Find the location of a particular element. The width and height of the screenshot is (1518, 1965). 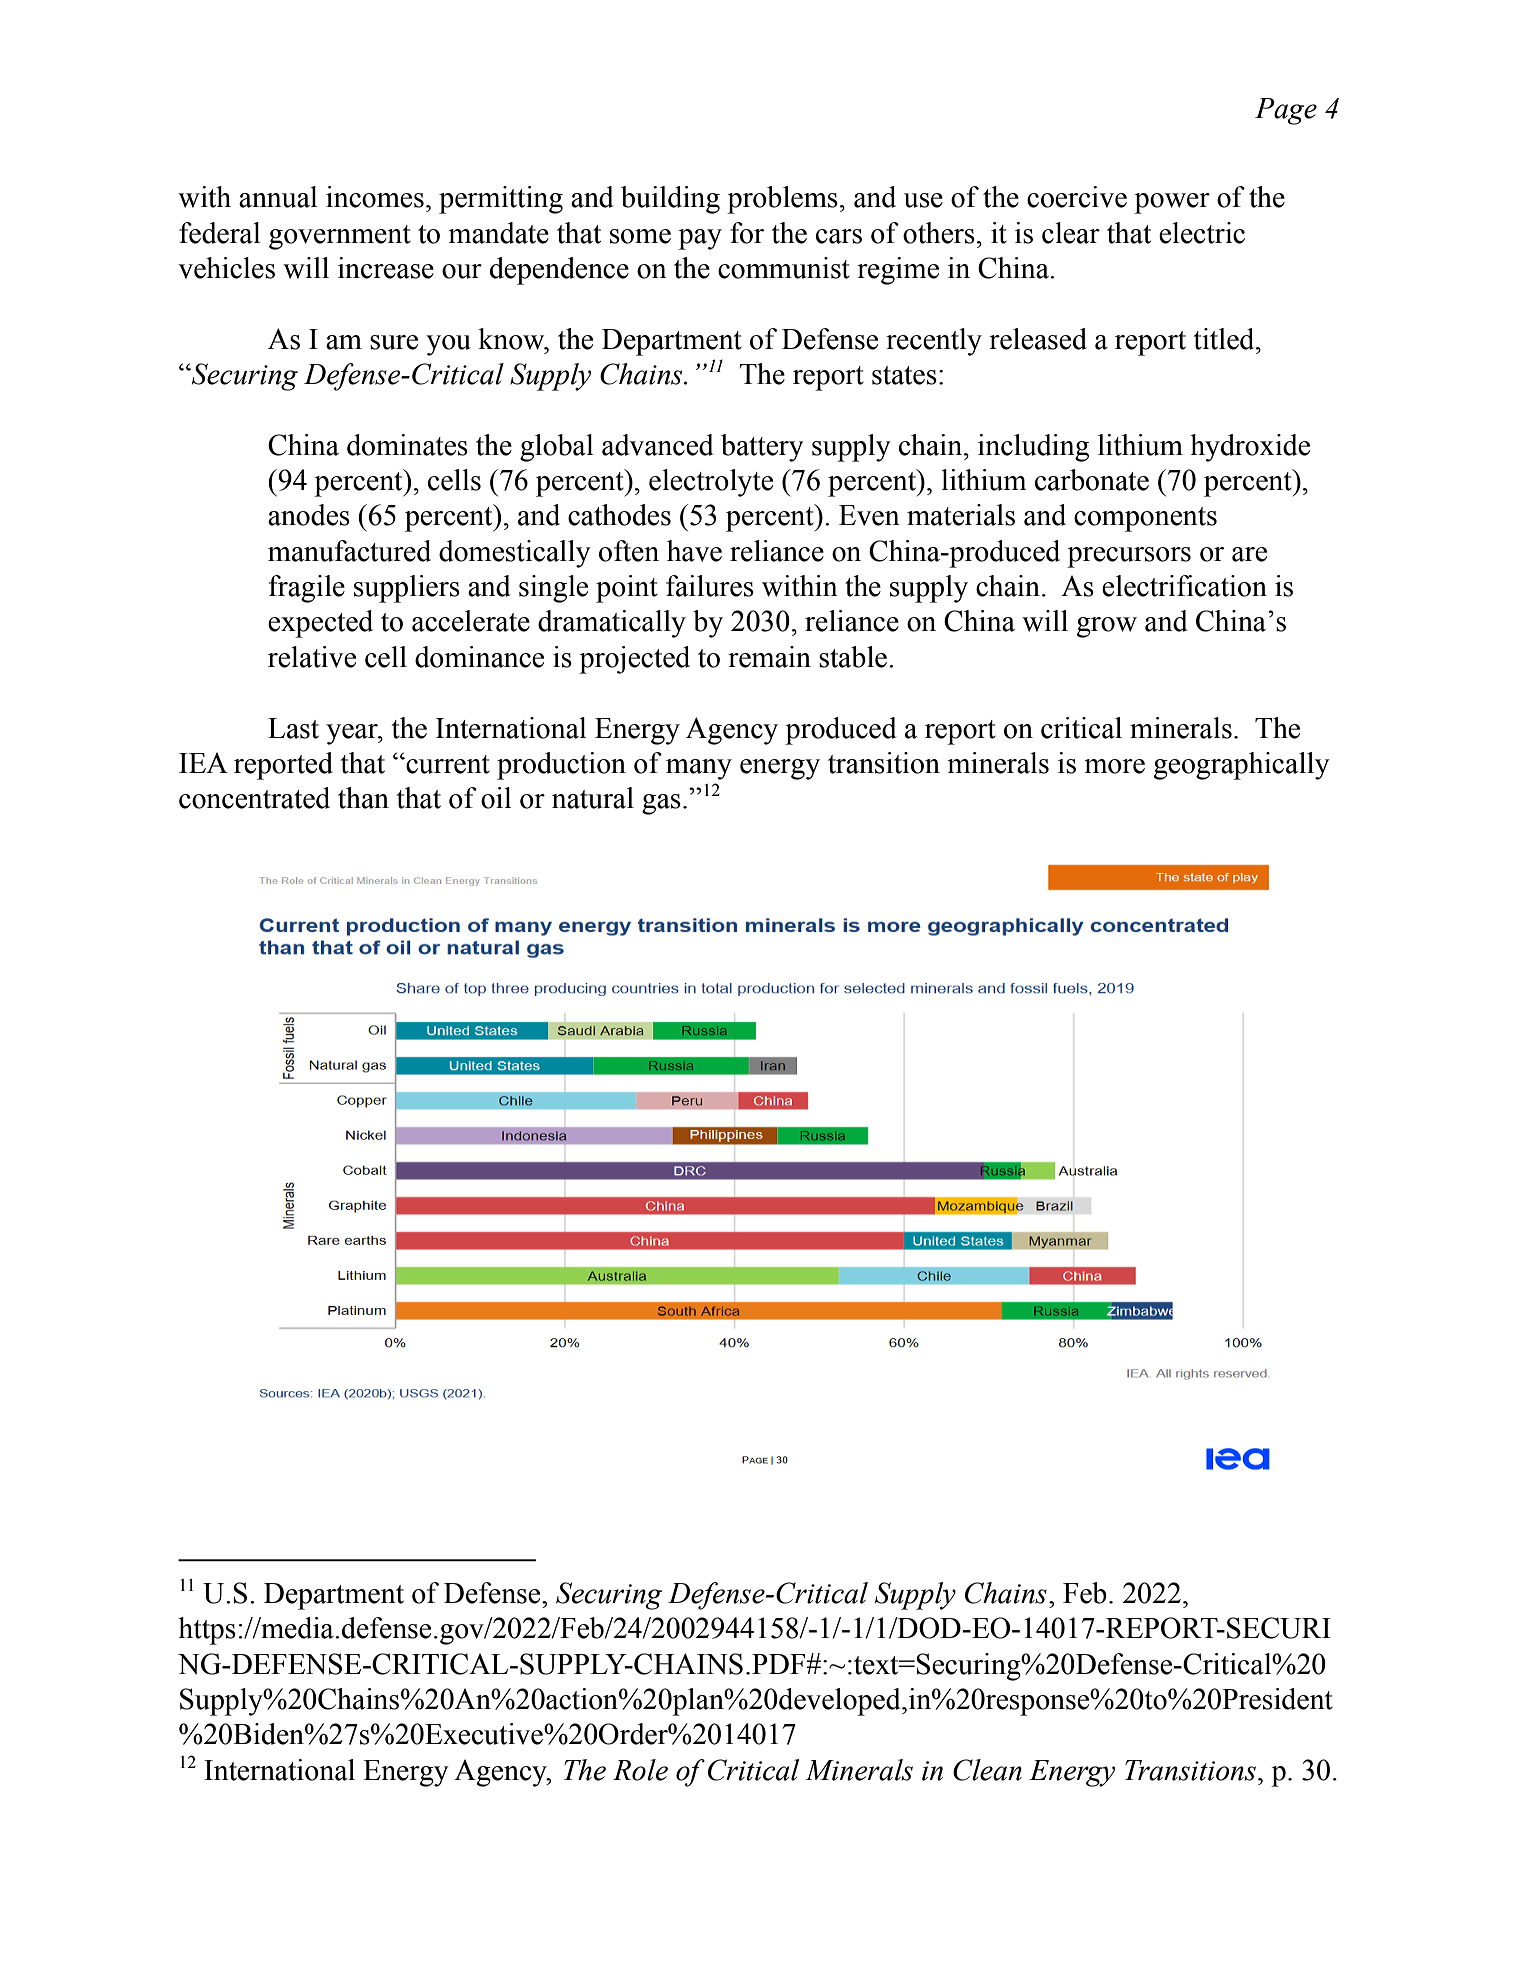

problems is located at coordinates (782, 200).
